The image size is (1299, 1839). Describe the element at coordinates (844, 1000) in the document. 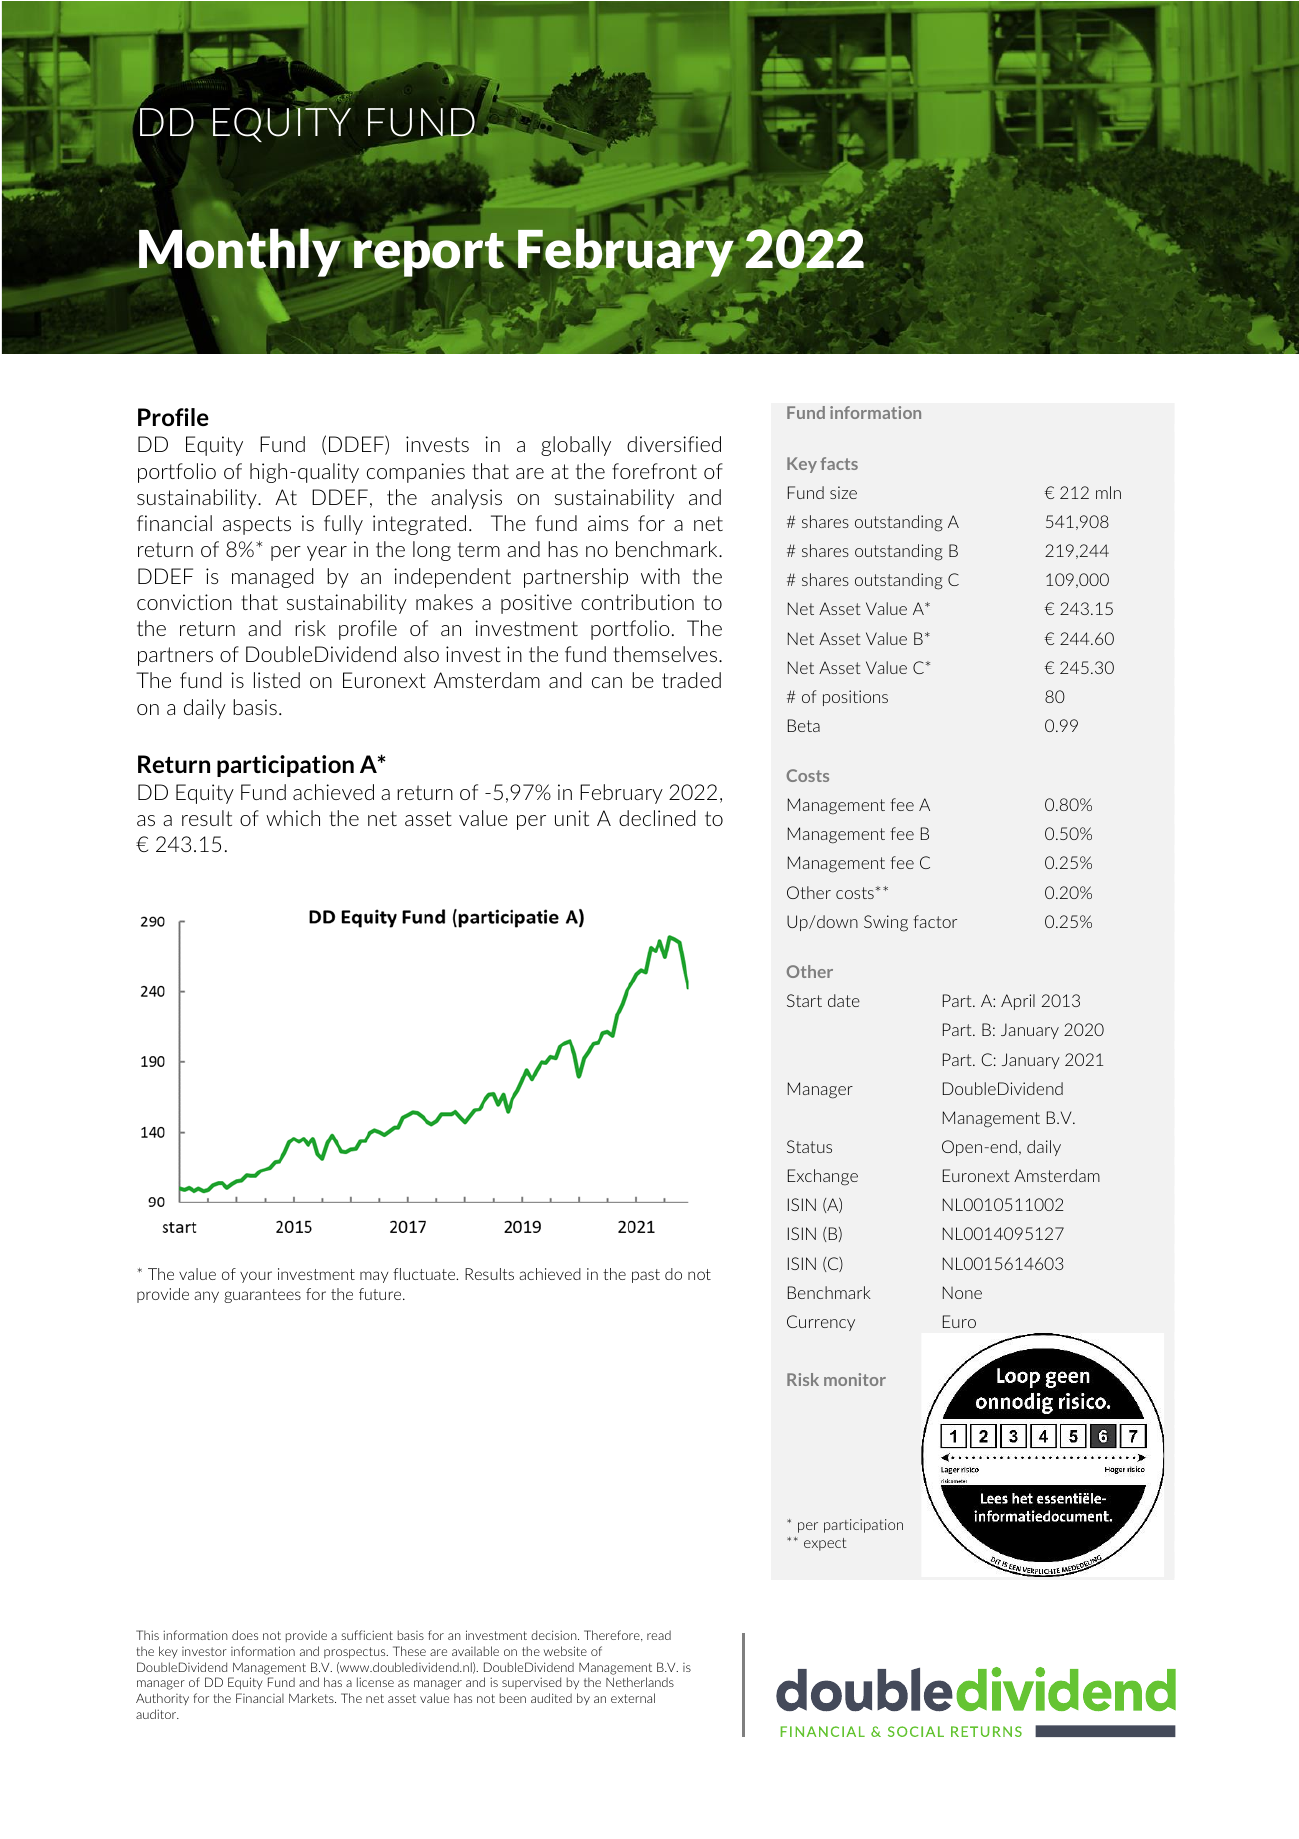

I see `date` at that location.
